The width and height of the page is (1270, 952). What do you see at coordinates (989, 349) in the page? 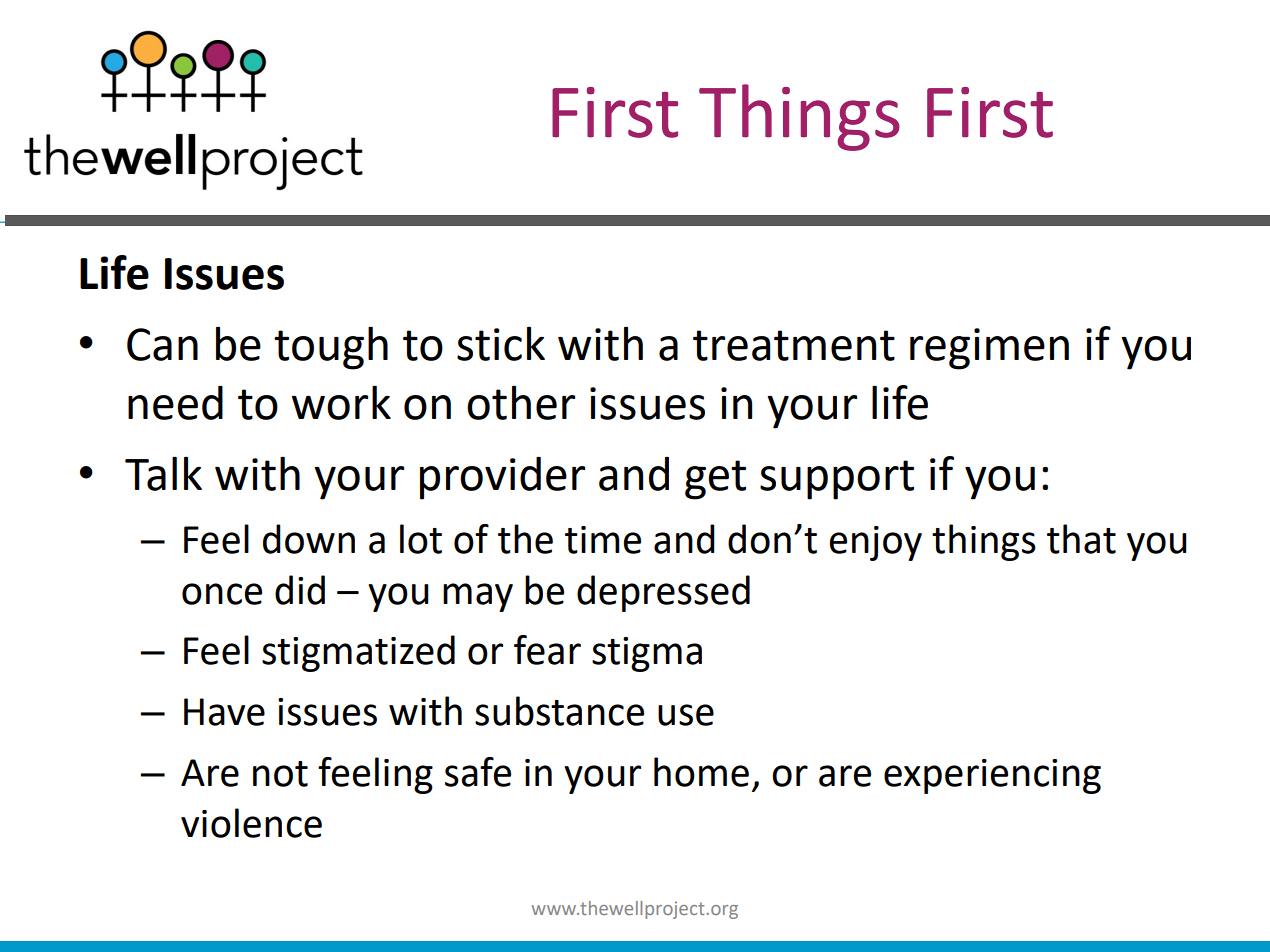
I see `regimen` at bounding box center [989, 349].
